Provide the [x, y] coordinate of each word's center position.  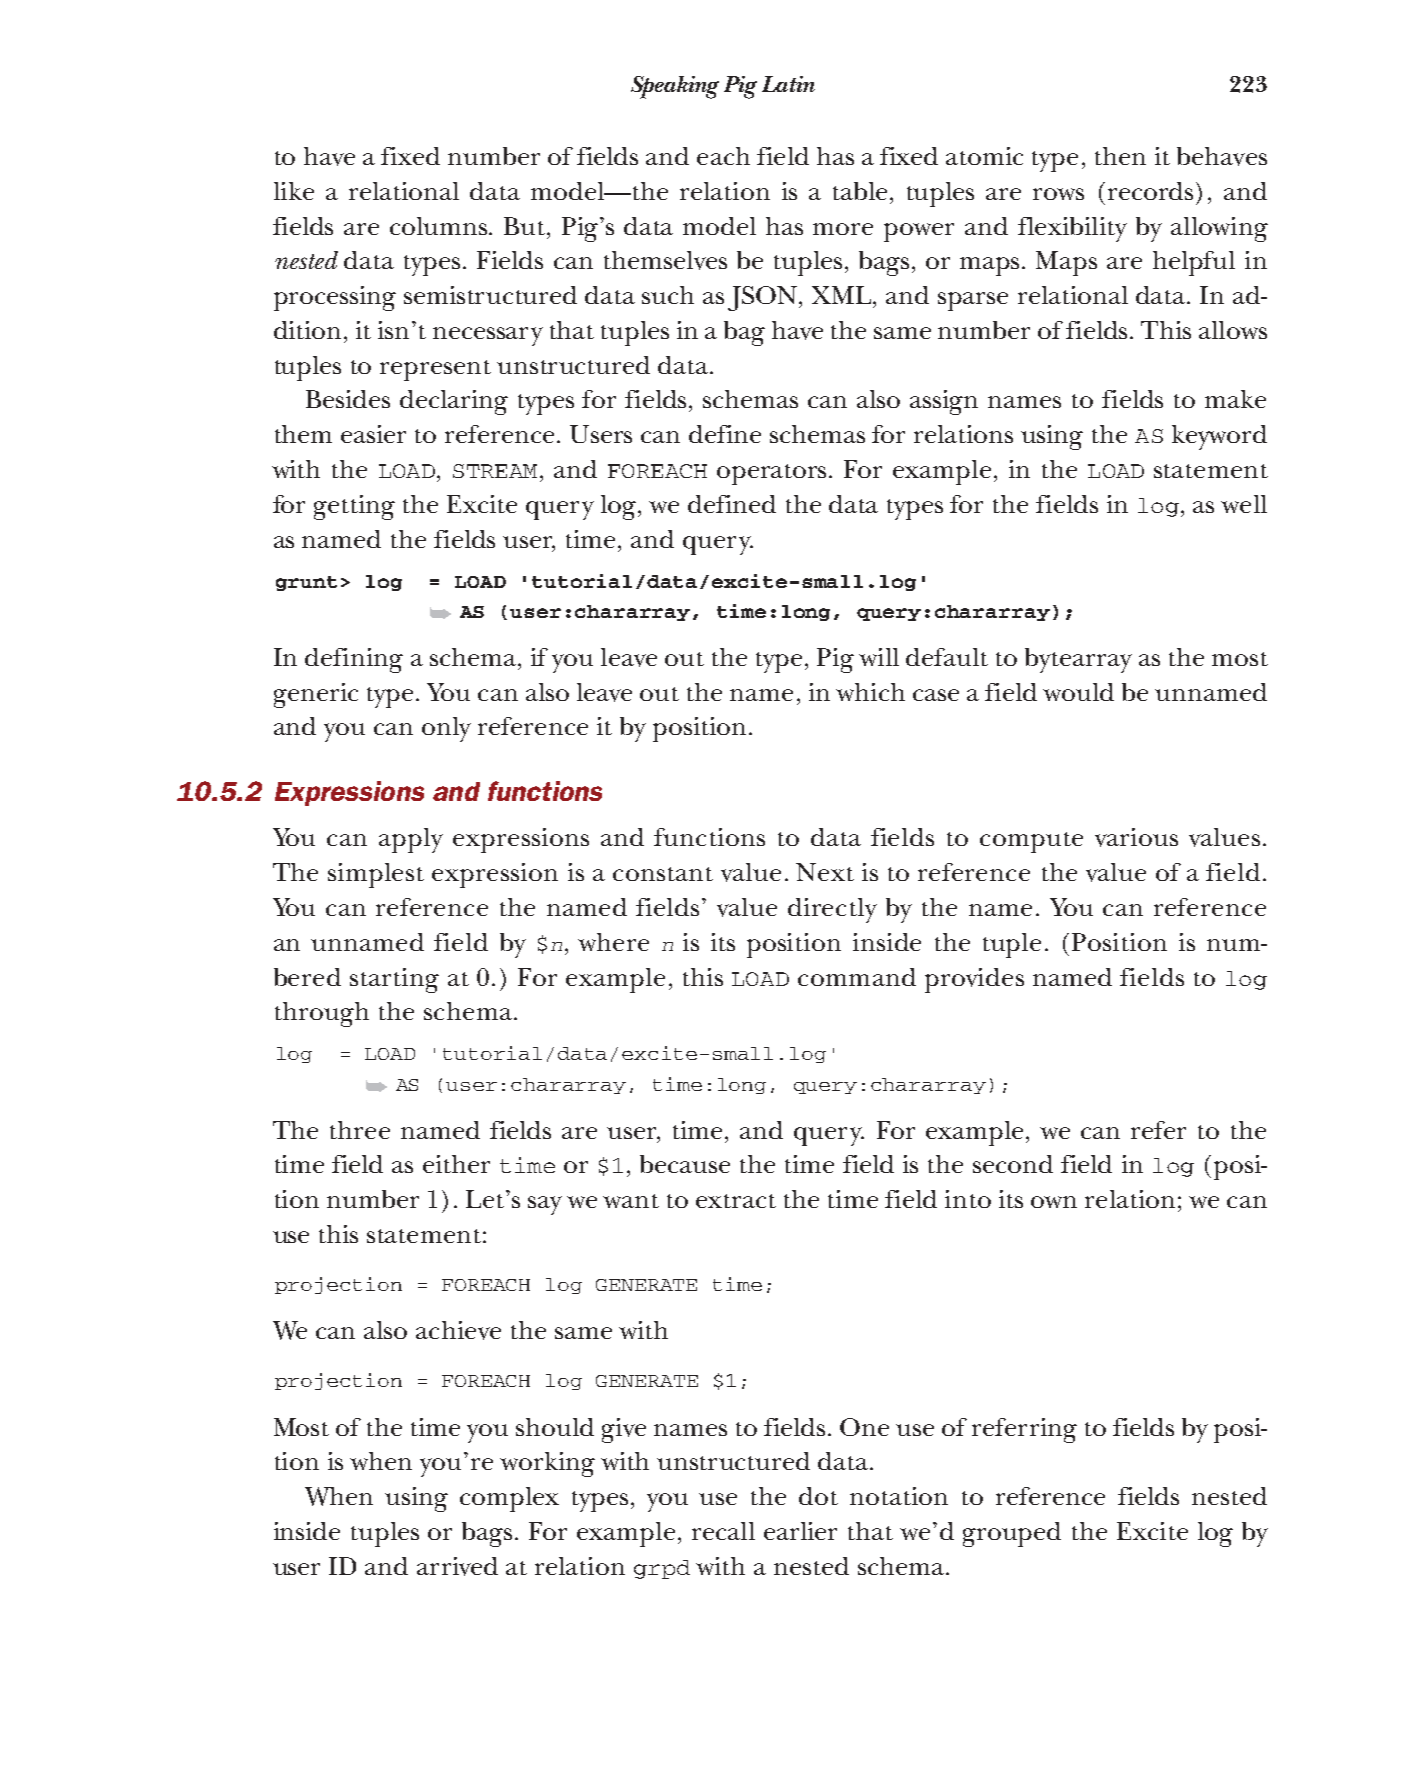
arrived [457, 1566]
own [1054, 1202]
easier [373, 434]
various [1136, 837]
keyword [1219, 437]
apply [411, 840]
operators [773, 474]
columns [440, 226]
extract [736, 1201]
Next [825, 872]
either [456, 1164]
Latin [788, 84]
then [1120, 156]
